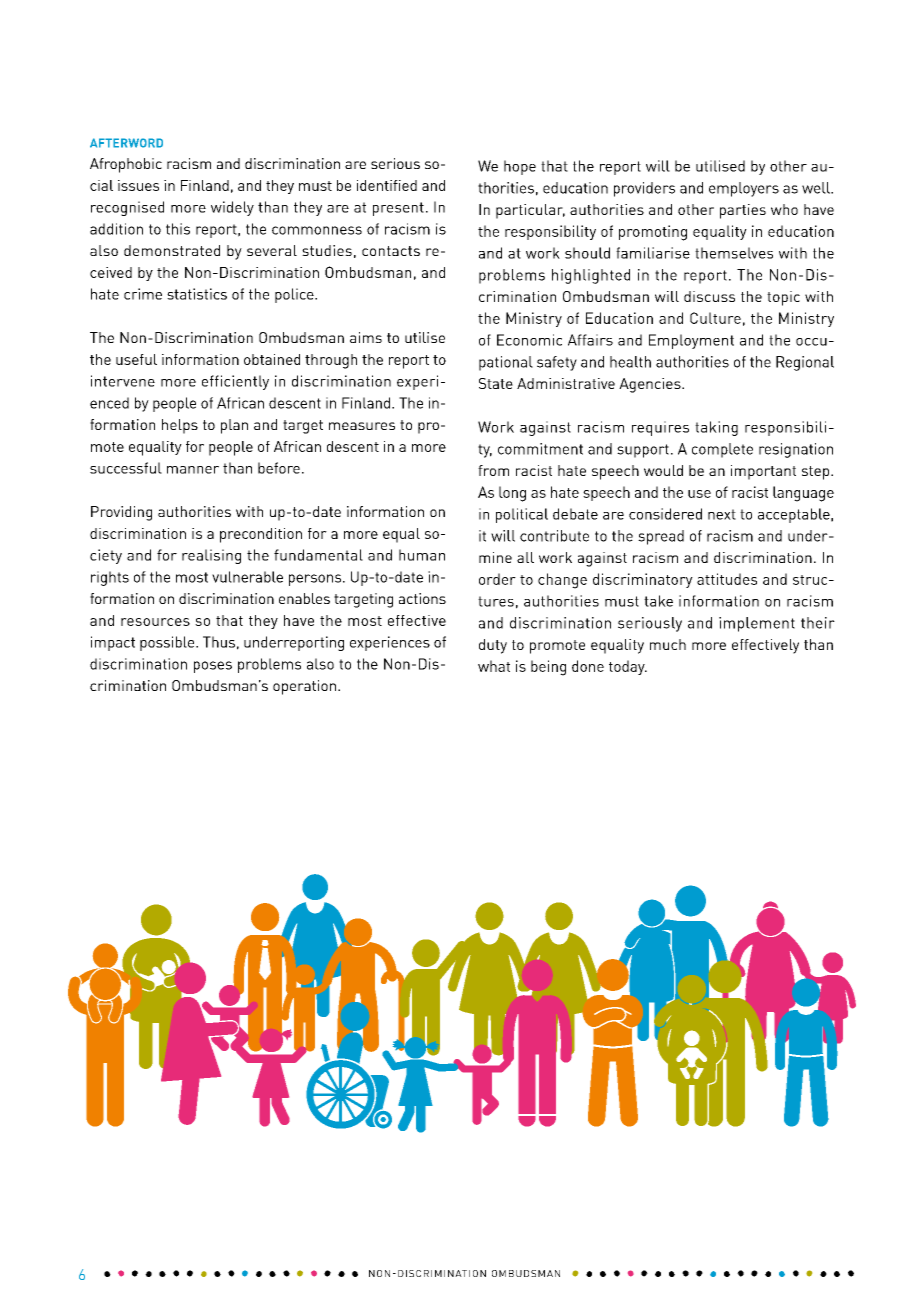 The height and width of the screenshot is (1308, 924). What do you see at coordinates (234, 426) in the screenshot?
I see `plan` at bounding box center [234, 426].
